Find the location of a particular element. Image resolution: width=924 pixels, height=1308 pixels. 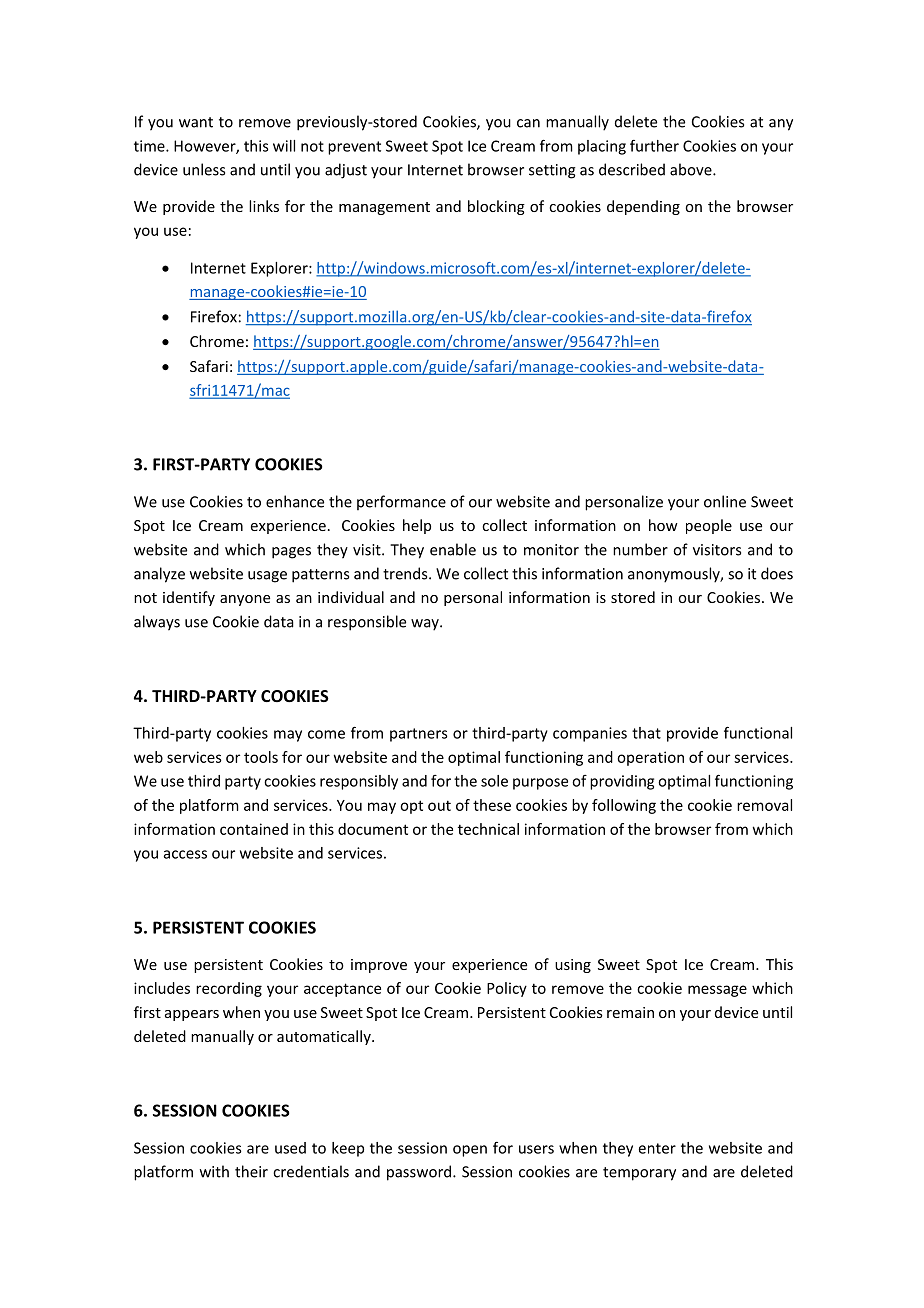

links is located at coordinates (264, 206).
